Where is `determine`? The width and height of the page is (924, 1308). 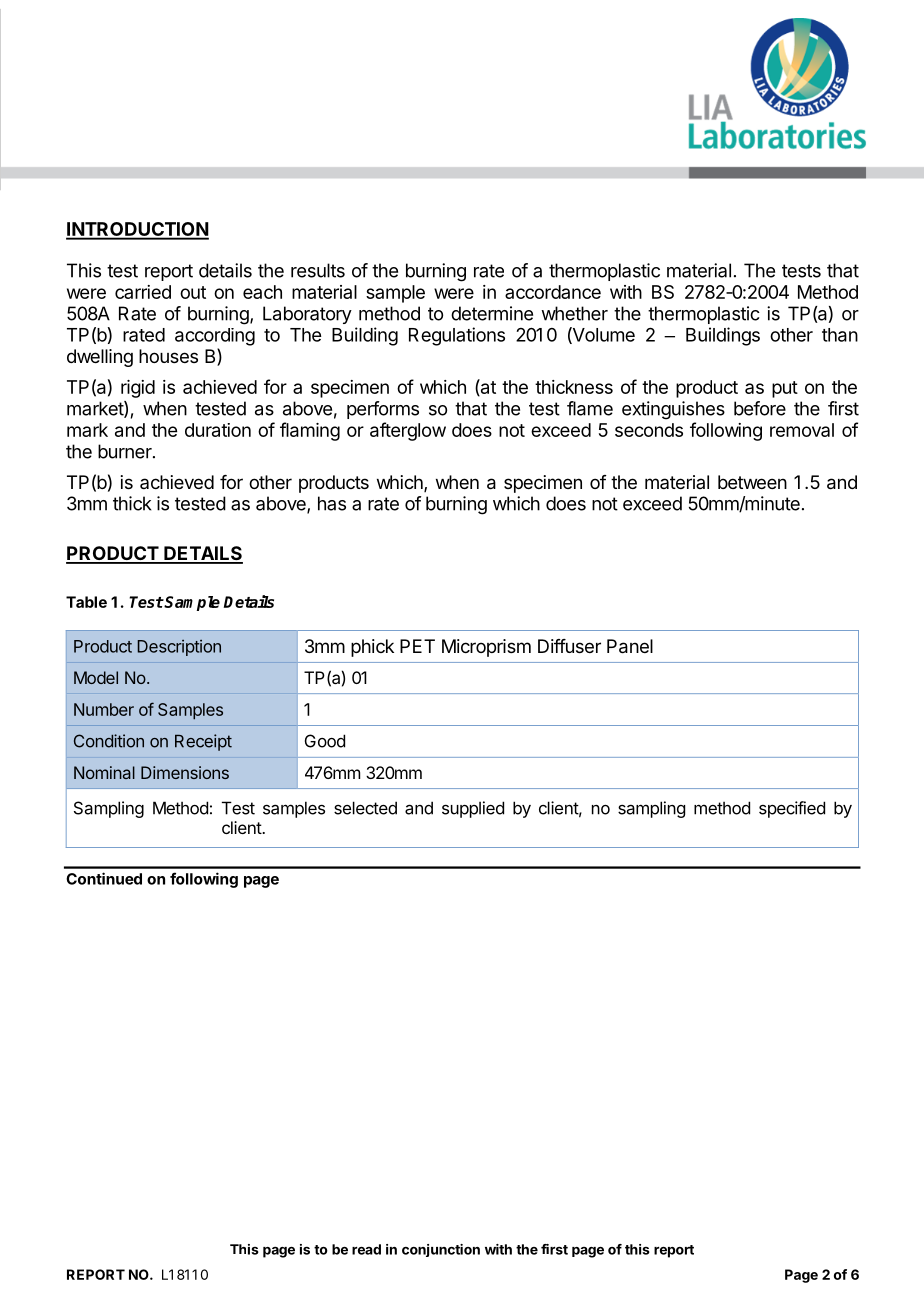
determine is located at coordinates (492, 313).
